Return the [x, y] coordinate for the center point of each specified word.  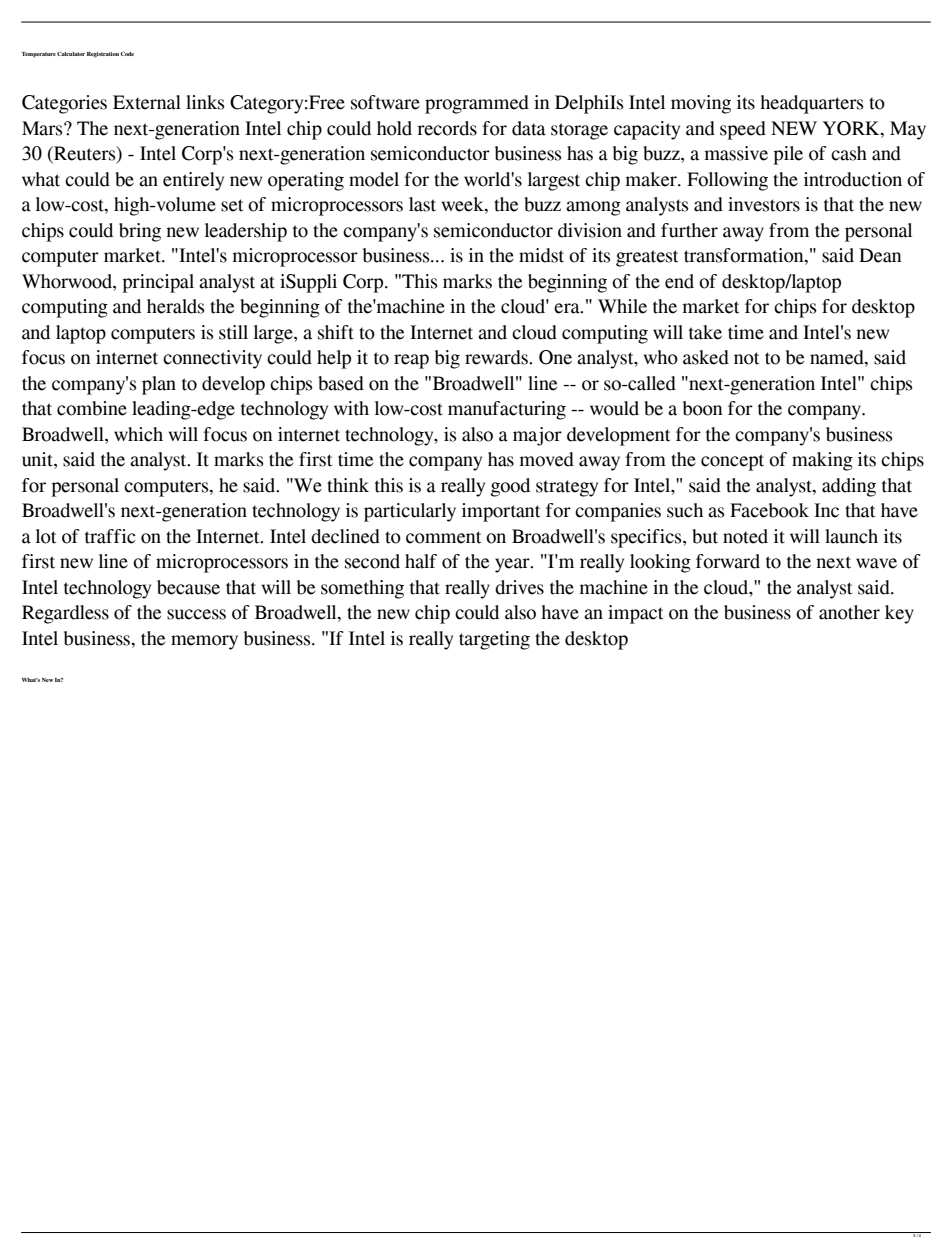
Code [127, 54]
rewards [497, 357]
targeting [494, 640]
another [849, 612]
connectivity [212, 359]
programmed [477, 104]
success [196, 614]
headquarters [812, 104]
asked [706, 357]
